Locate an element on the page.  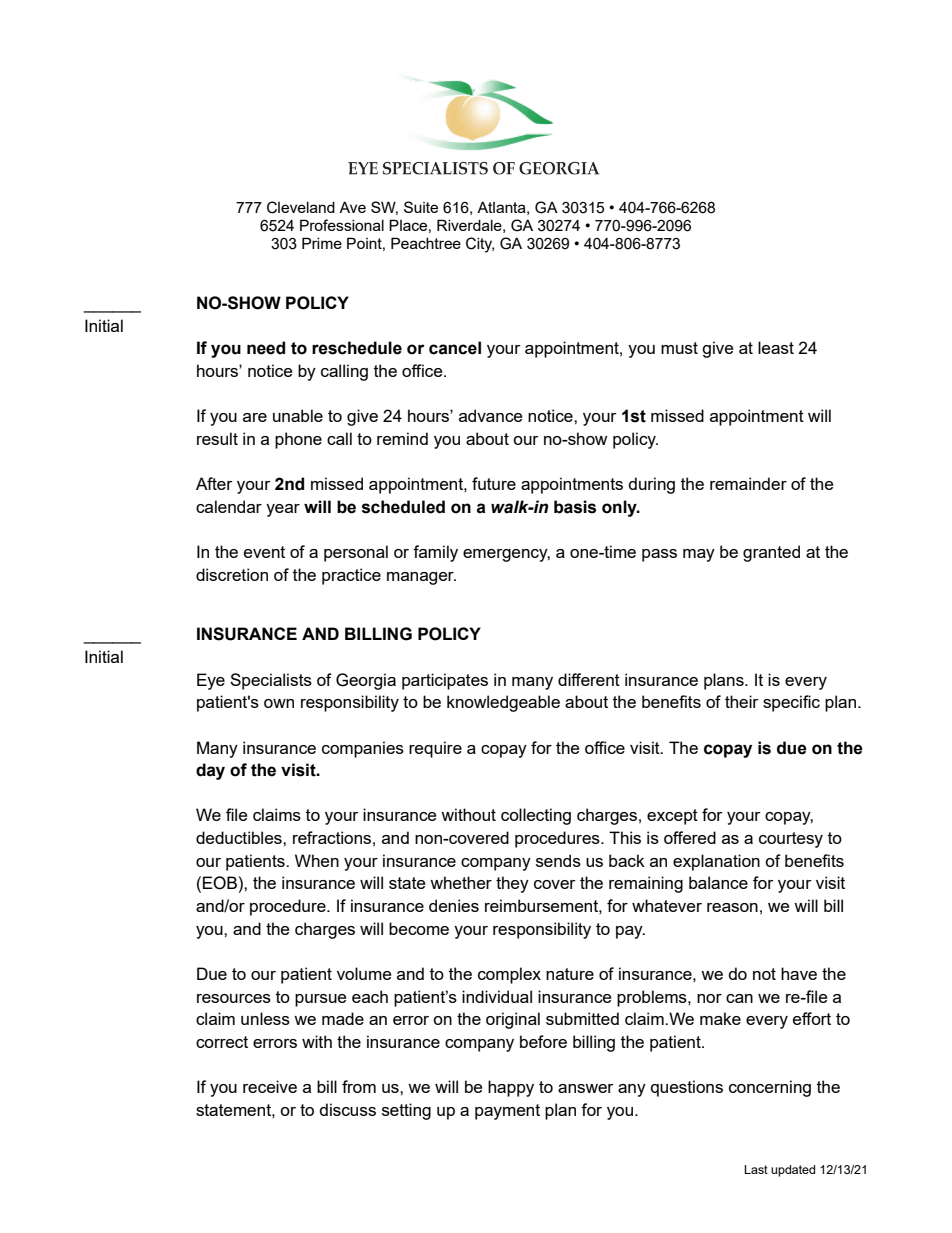
knowledgeable is located at coordinates (503, 703).
